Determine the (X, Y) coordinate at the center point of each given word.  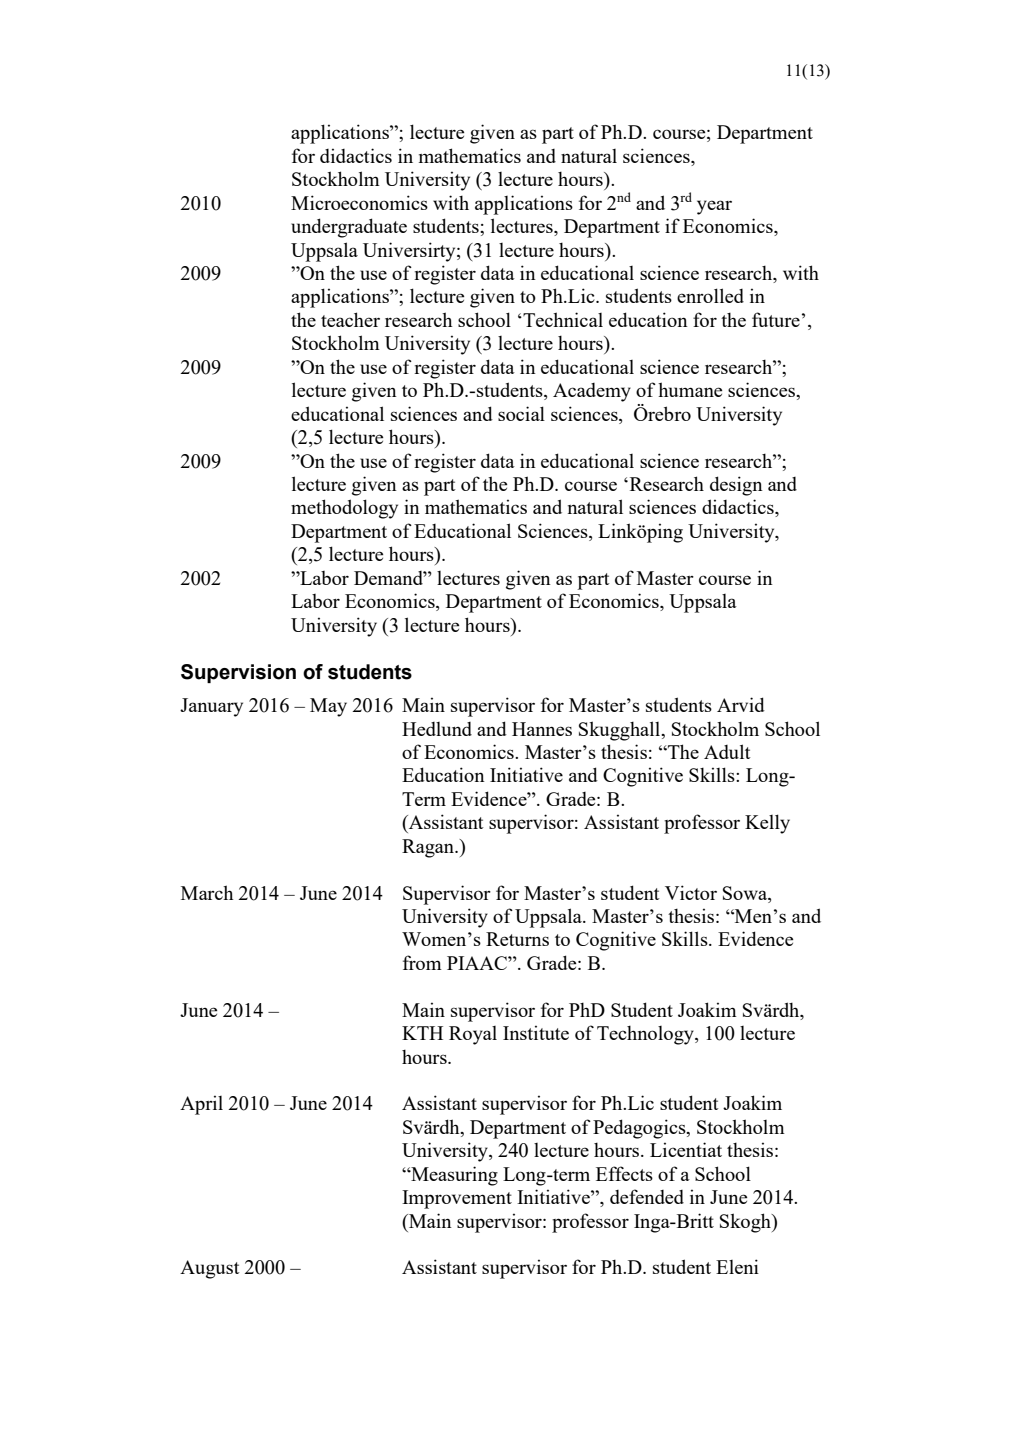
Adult (727, 751)
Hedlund (437, 729)
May (328, 707)
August (210, 1269)
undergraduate (349, 228)
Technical (562, 319)
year (714, 207)
